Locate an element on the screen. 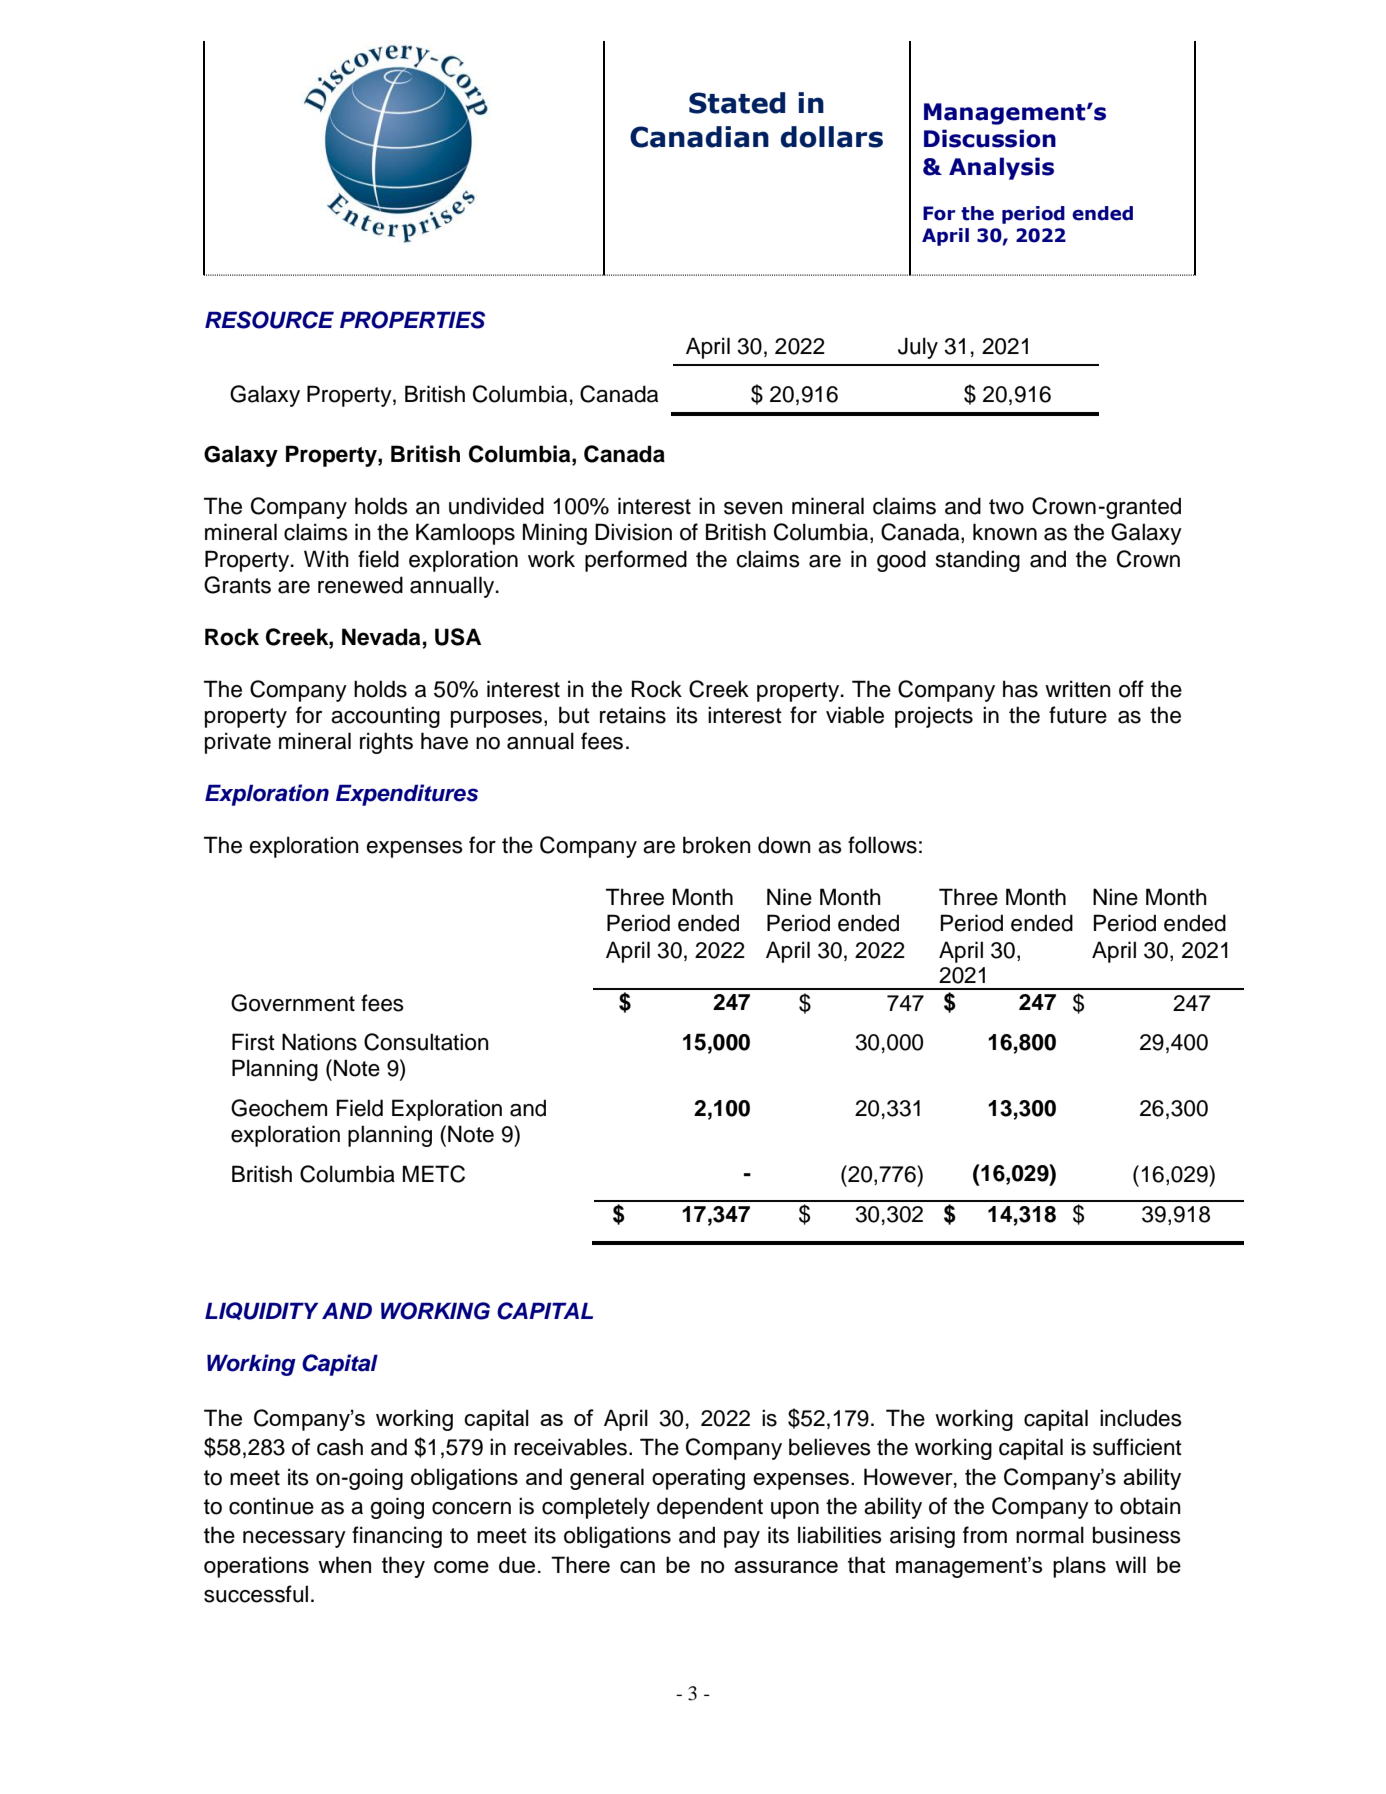 The width and height of the screenshot is (1386, 1794). Canadian is located at coordinates (699, 137).
